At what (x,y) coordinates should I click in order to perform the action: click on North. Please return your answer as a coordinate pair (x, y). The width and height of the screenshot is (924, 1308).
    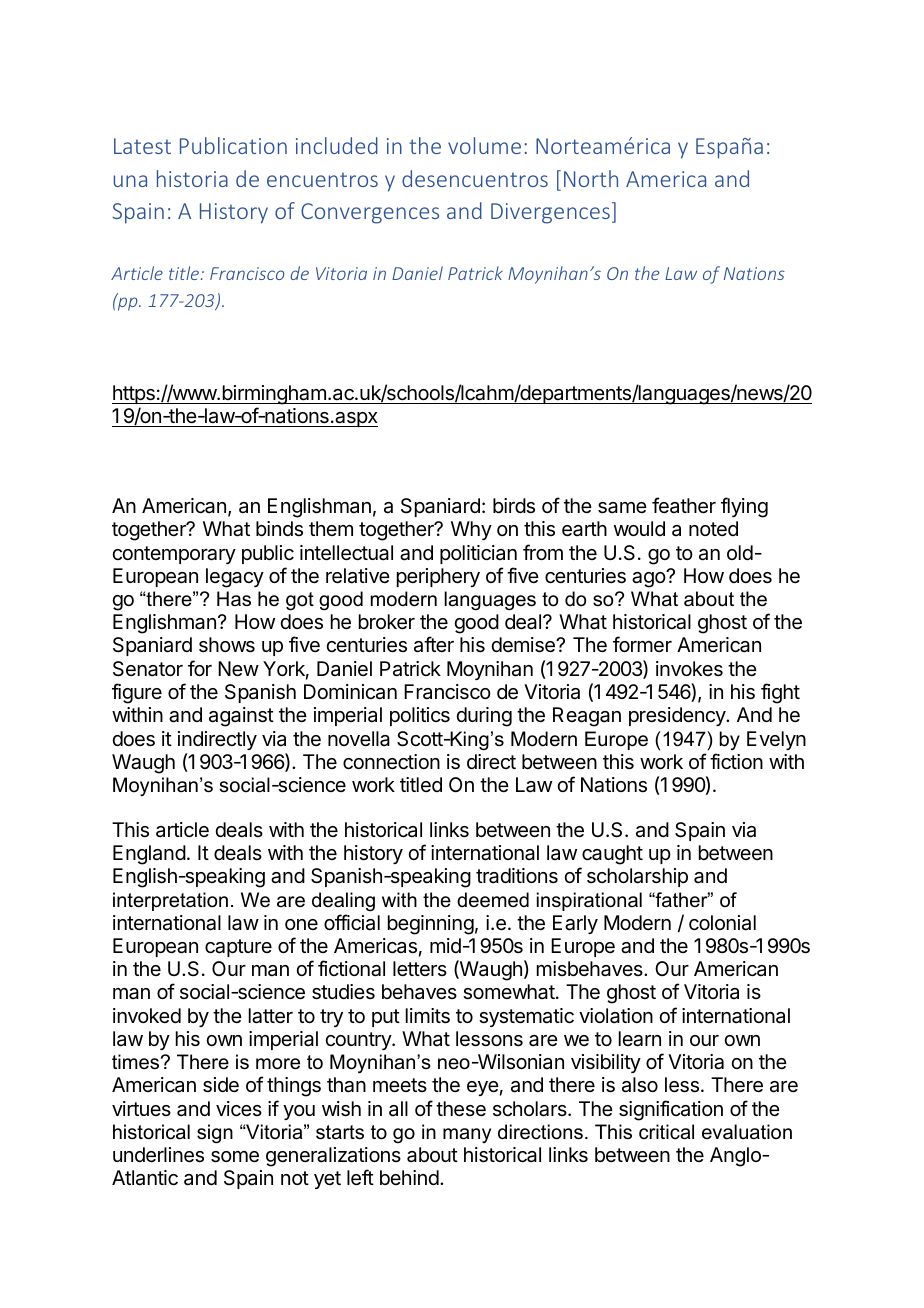
    Looking at the image, I should click on (591, 178).
